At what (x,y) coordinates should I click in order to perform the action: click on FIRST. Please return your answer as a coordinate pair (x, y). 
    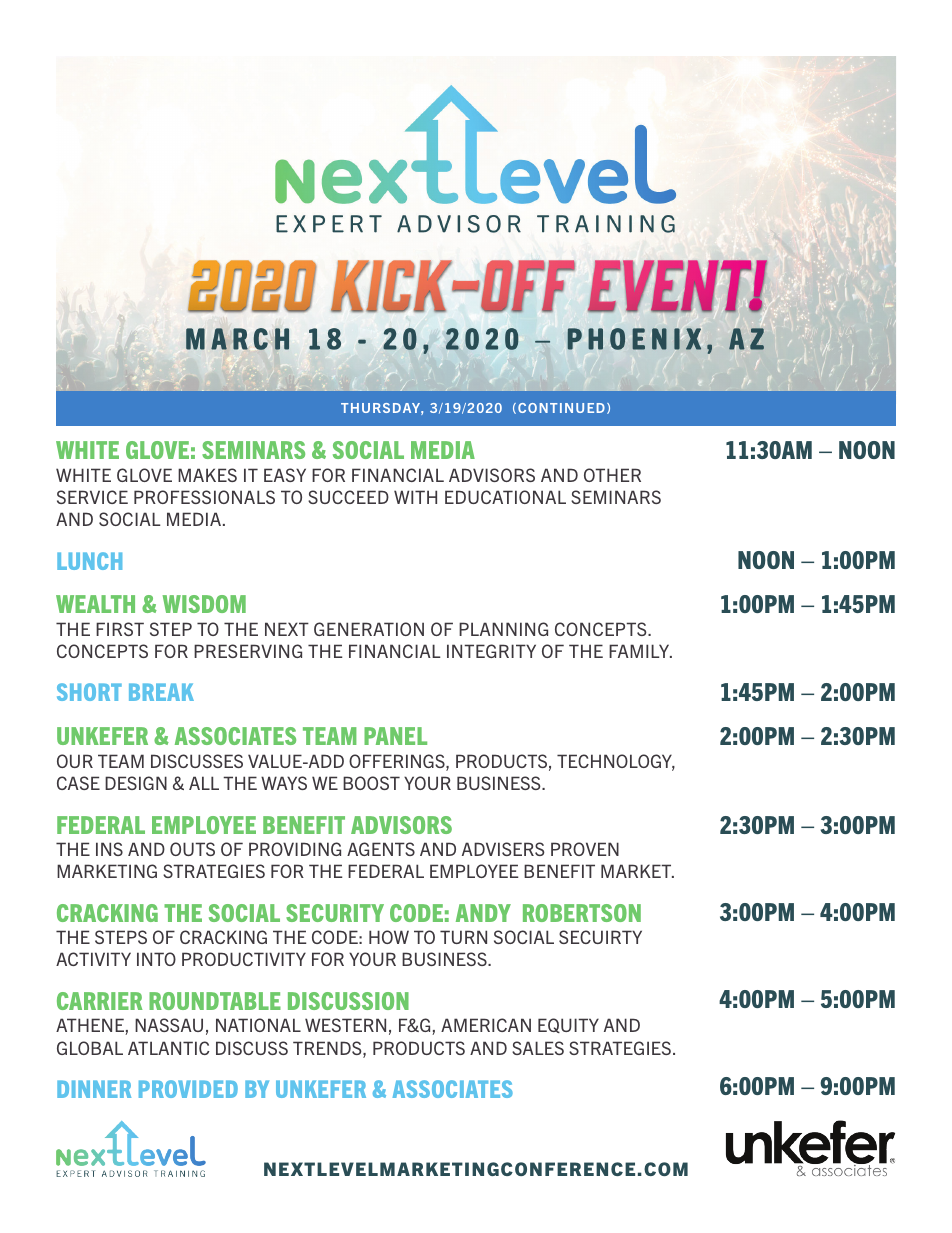
    Looking at the image, I should click on (120, 629).
